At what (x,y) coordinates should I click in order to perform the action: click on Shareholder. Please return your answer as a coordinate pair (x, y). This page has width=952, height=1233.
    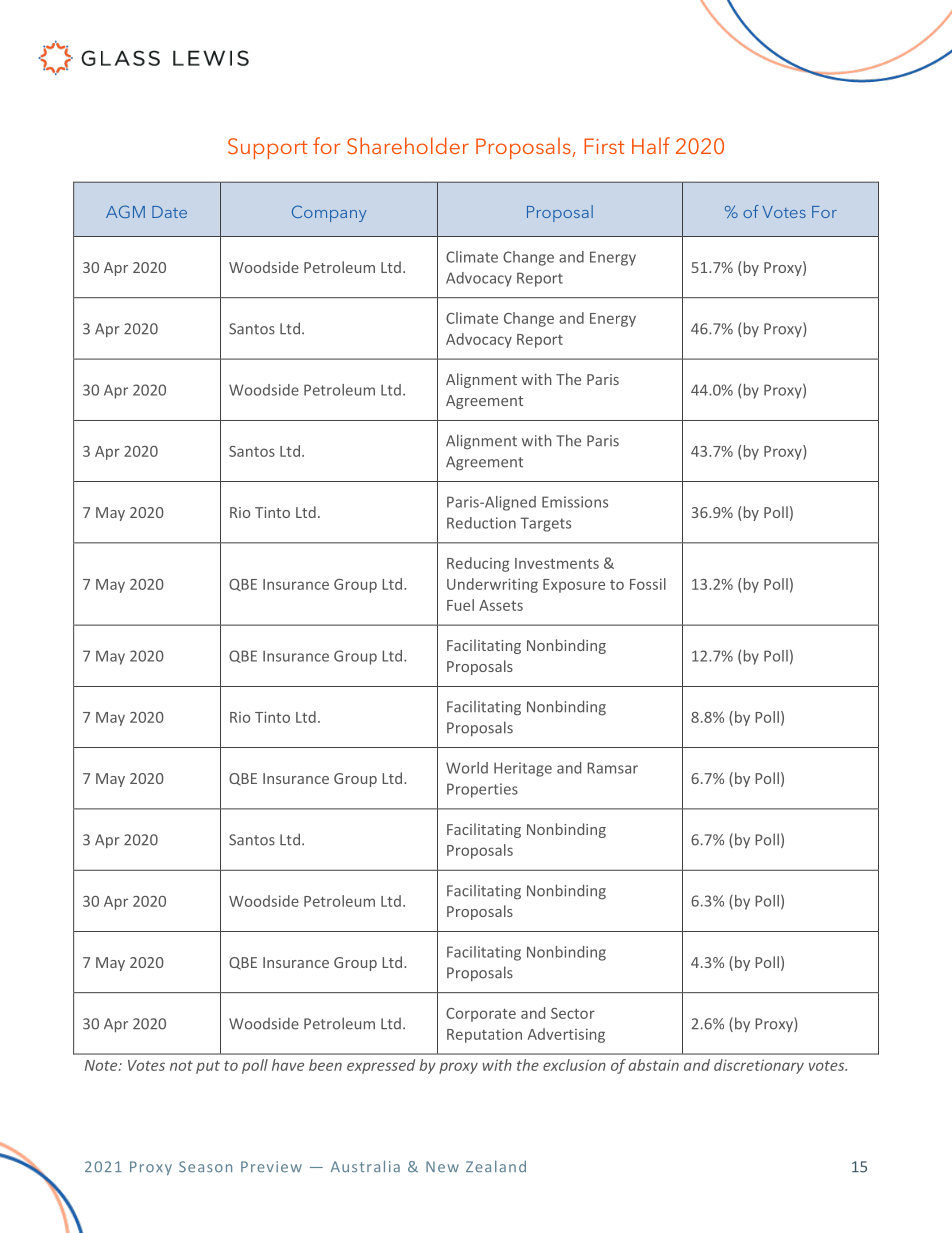
    Looking at the image, I should click on (408, 145).
